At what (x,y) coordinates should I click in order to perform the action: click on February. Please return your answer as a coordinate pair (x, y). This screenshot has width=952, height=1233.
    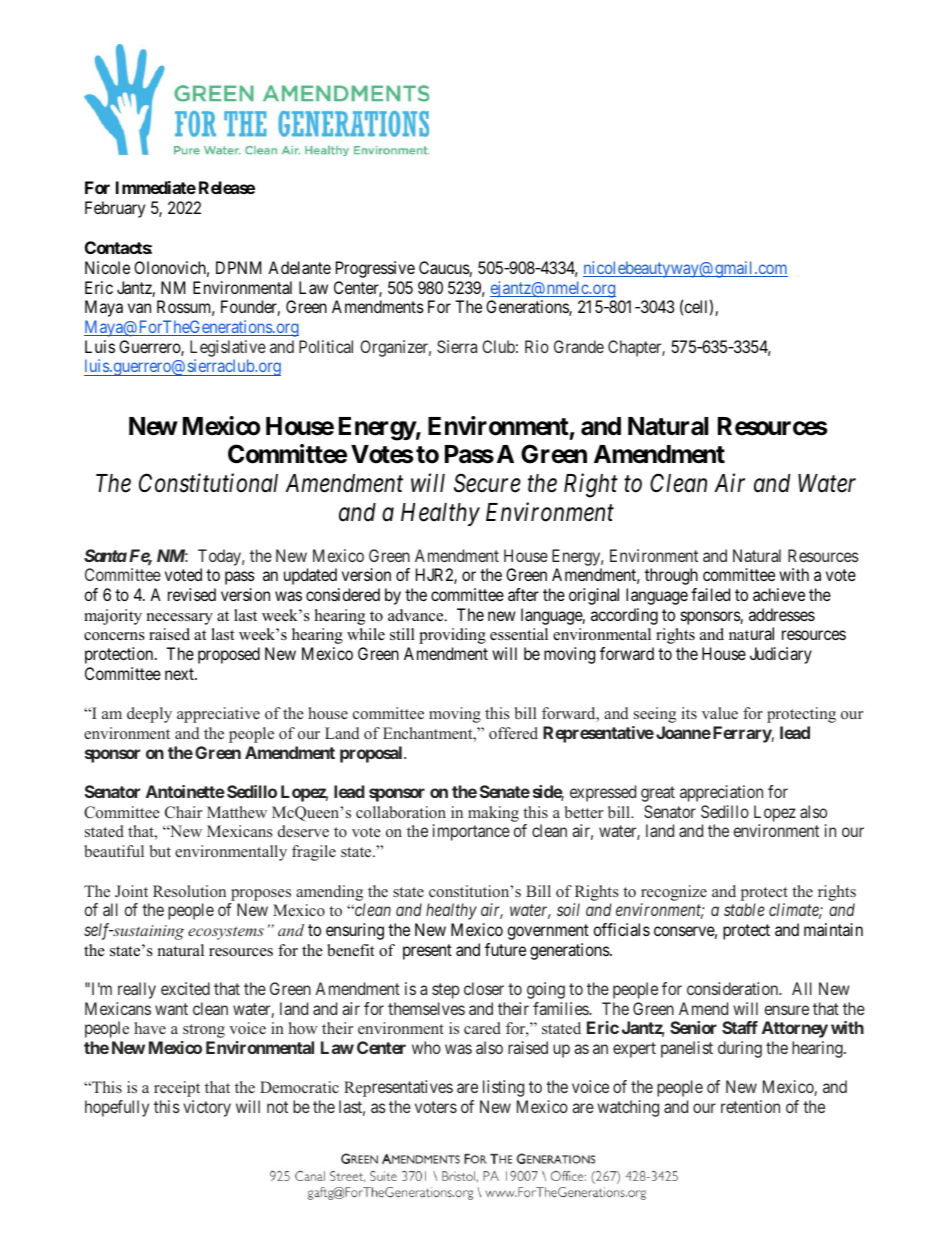
    Looking at the image, I should click on (115, 209).
